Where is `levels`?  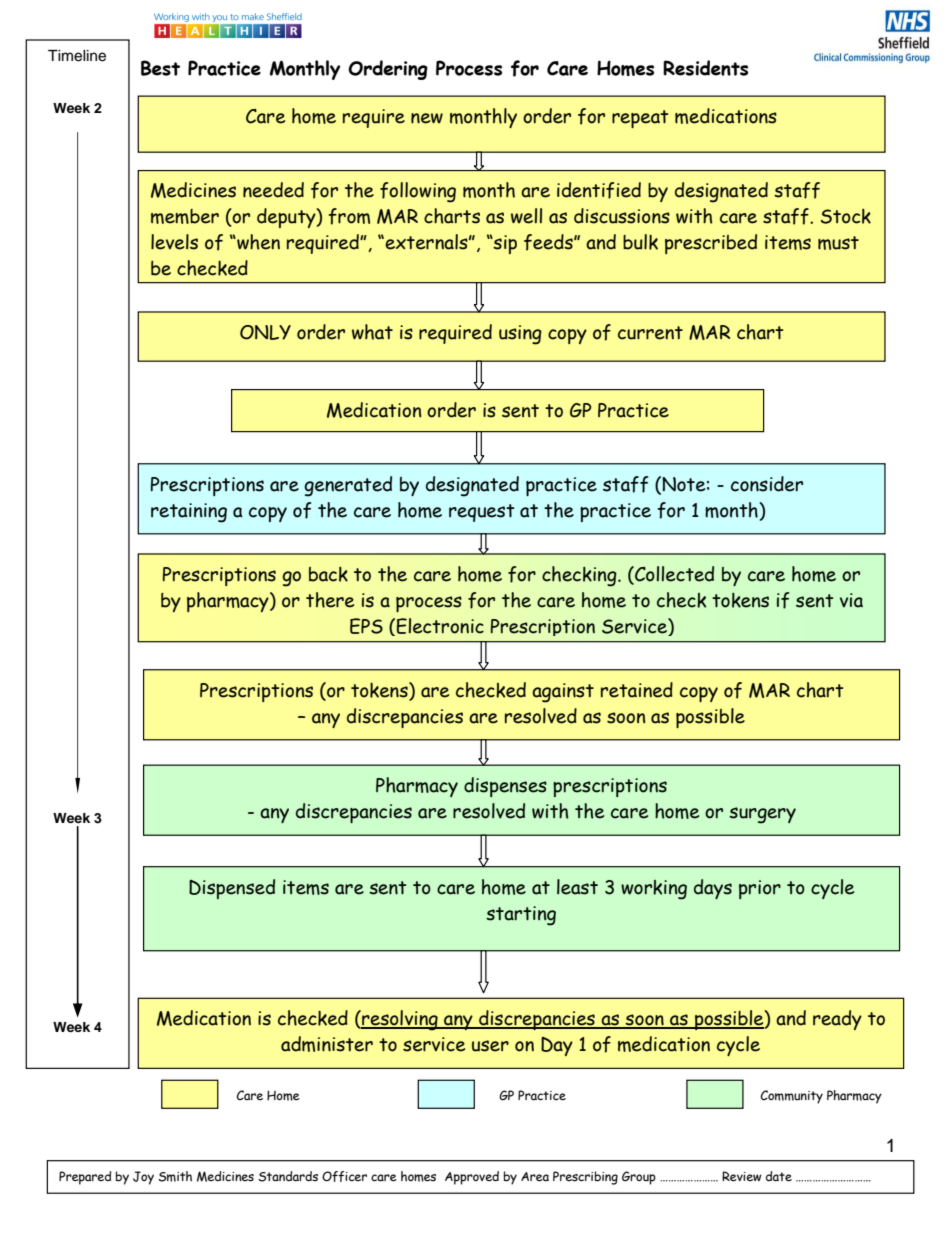
levels is located at coordinates (174, 242).
